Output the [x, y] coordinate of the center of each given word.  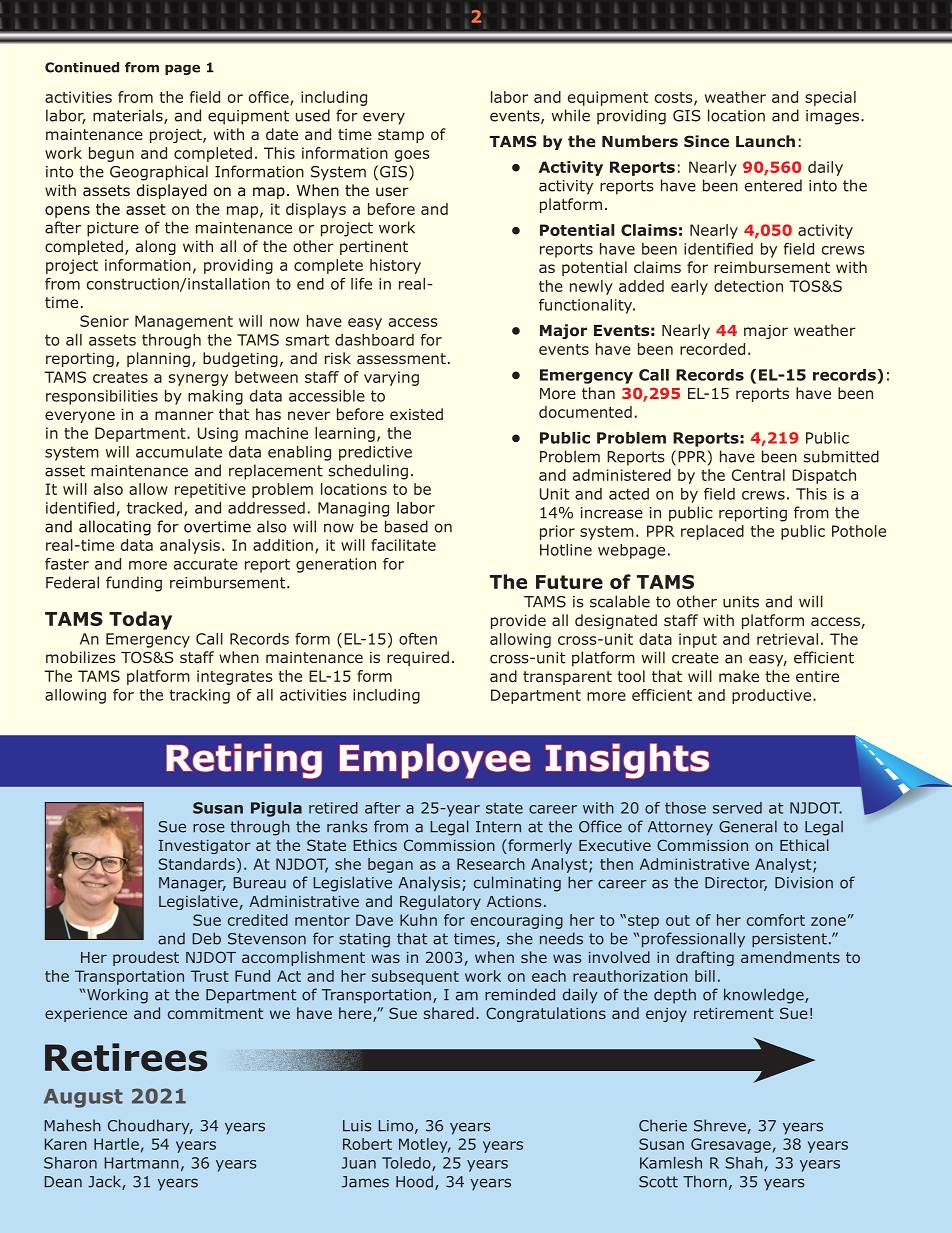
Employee [435, 761]
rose [209, 828]
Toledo [407, 1164]
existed [416, 414]
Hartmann [141, 1163]
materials [129, 116]
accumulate [179, 452]
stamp [401, 136]
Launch [765, 141]
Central [758, 475]
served [737, 808]
